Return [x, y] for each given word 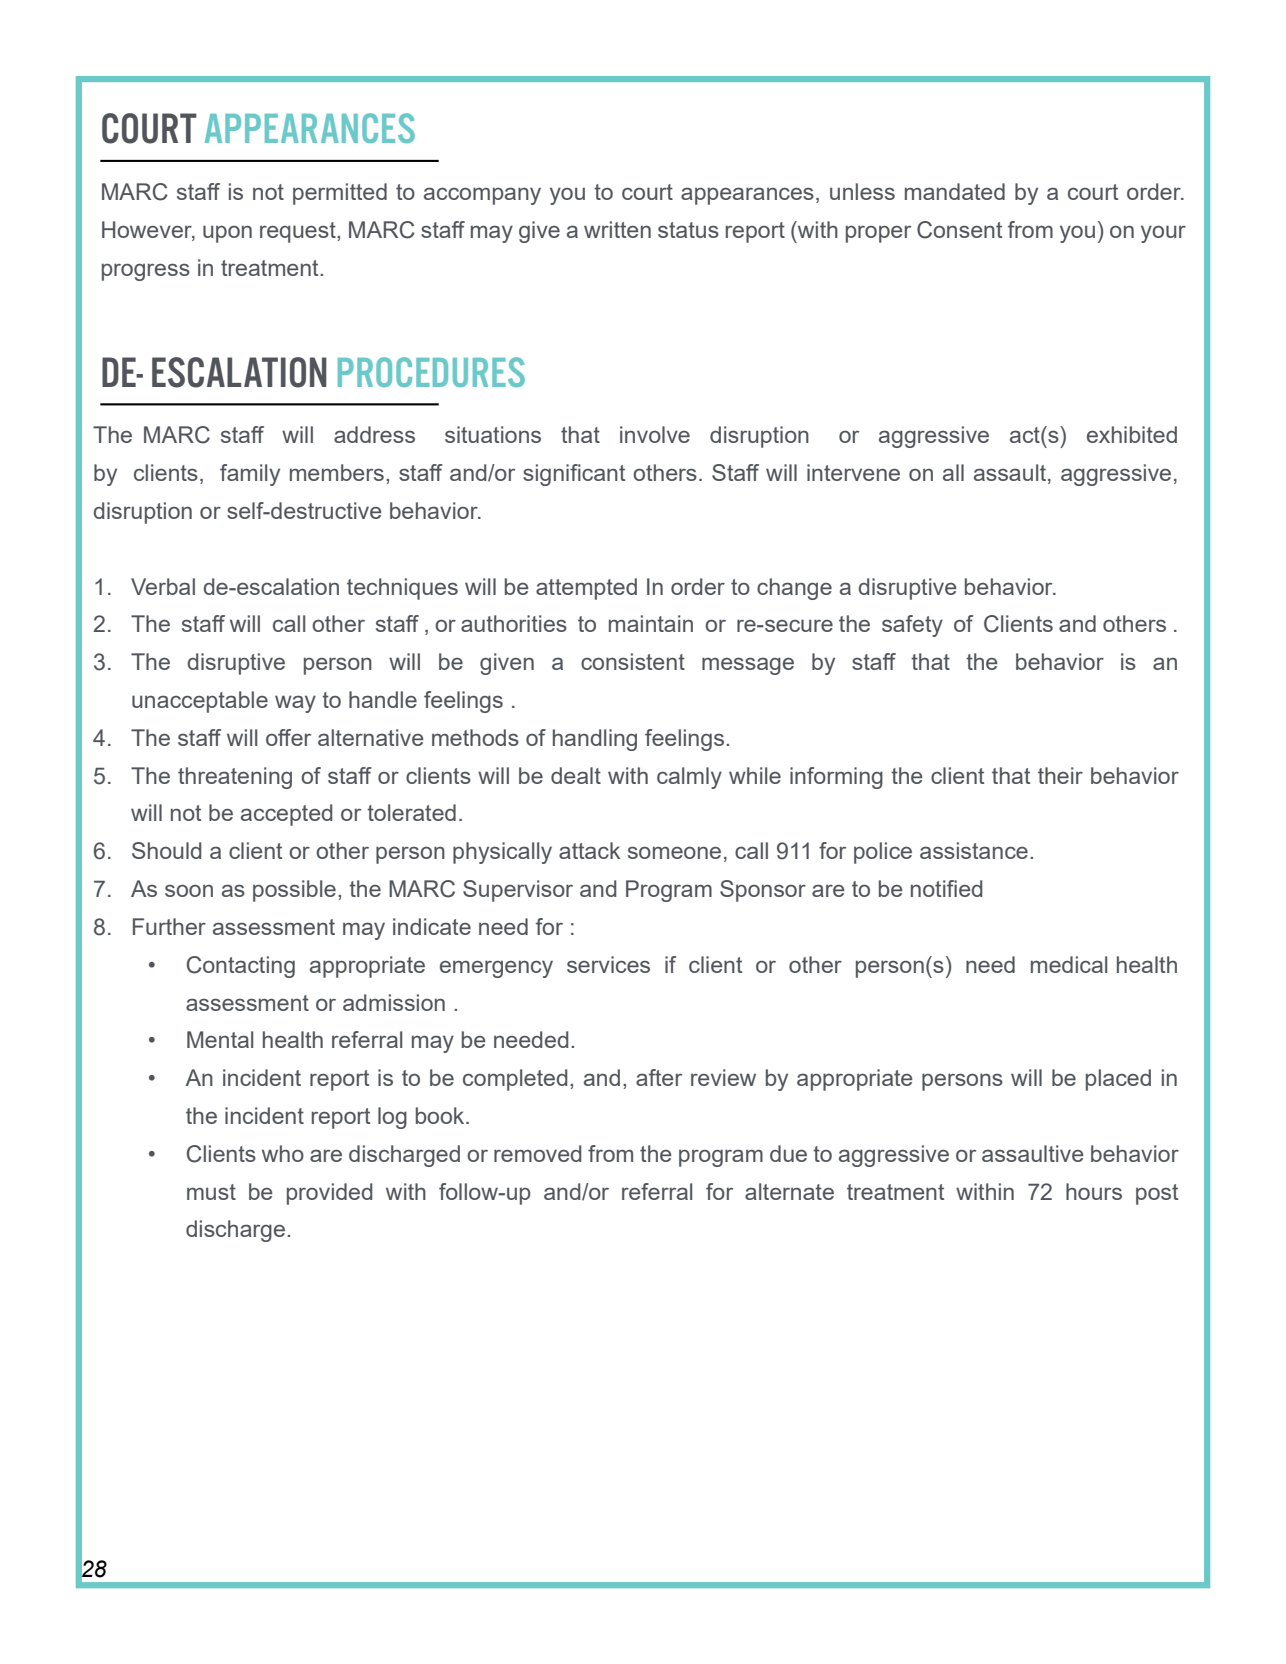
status [688, 230]
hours [1094, 1191]
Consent [959, 230]
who [283, 1153]
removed [537, 1153]
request [299, 232]
